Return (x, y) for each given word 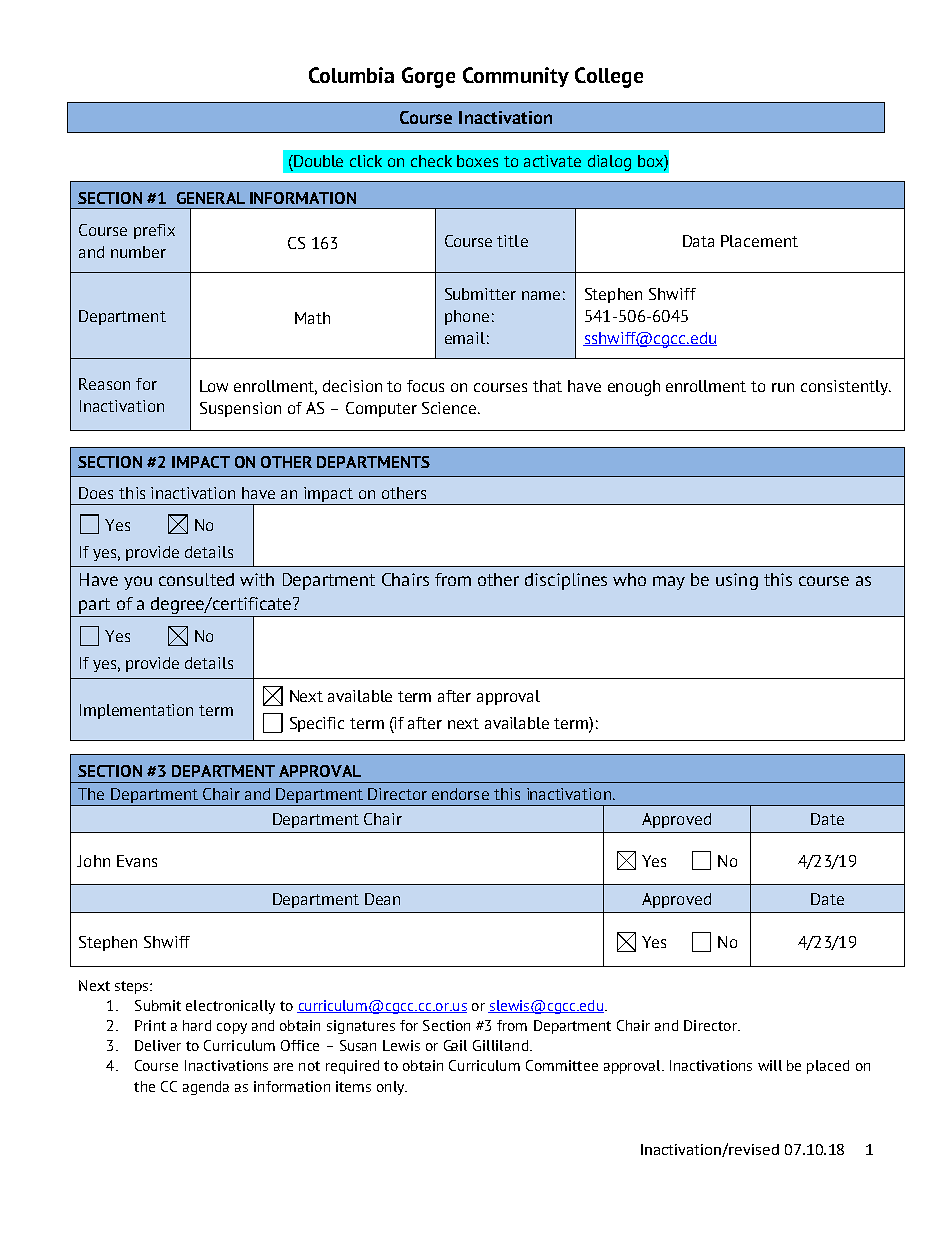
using (737, 581)
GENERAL (211, 198)
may (669, 583)
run (783, 387)
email (465, 338)
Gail (455, 1045)
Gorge (428, 77)
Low (214, 386)
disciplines (566, 581)
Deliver (158, 1045)
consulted (196, 579)
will (770, 1065)
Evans (137, 861)
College (609, 77)
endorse (460, 794)
